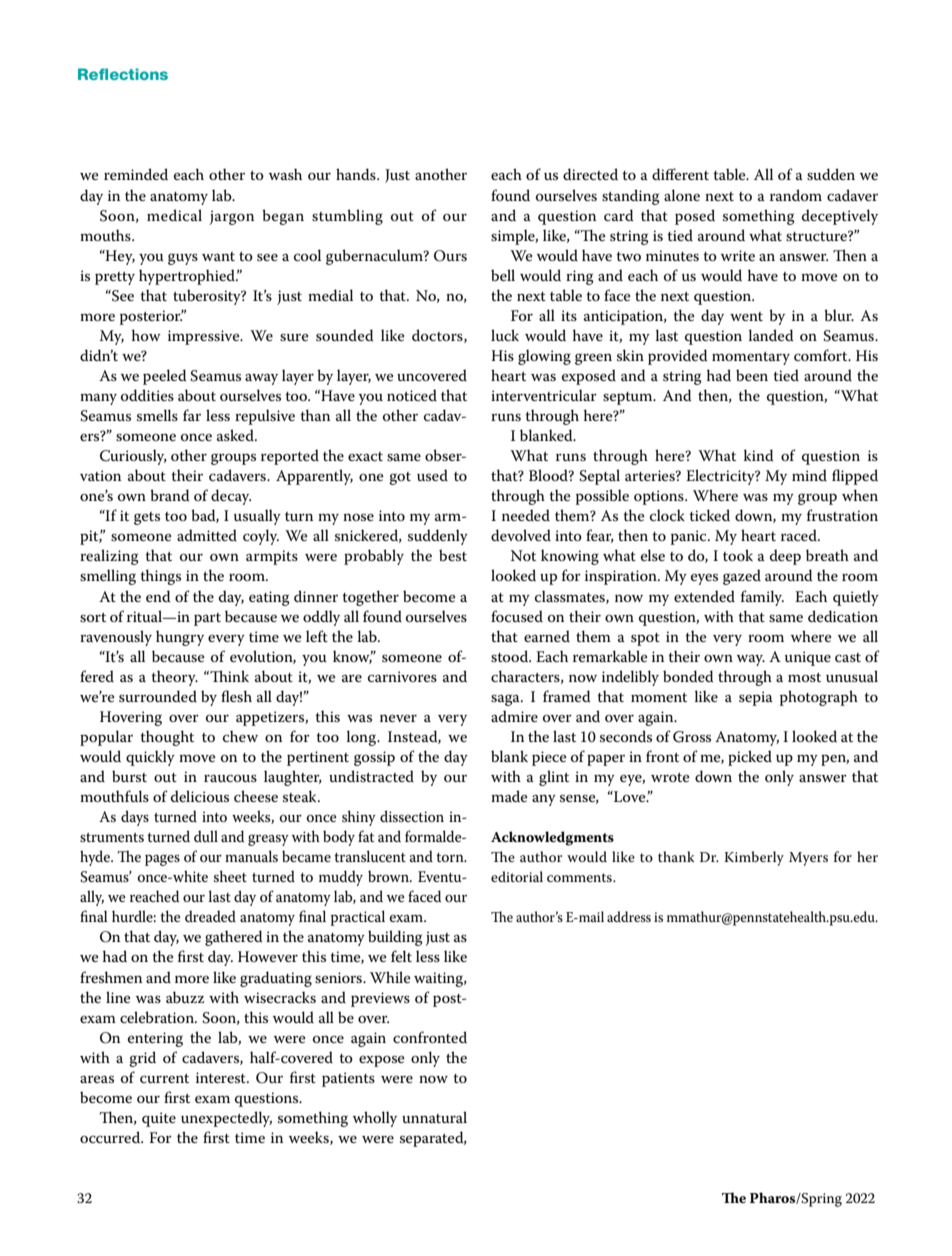 The width and height of the document is (952, 1256). What do you see at coordinates (453, 555) in the document?
I see `best` at bounding box center [453, 555].
